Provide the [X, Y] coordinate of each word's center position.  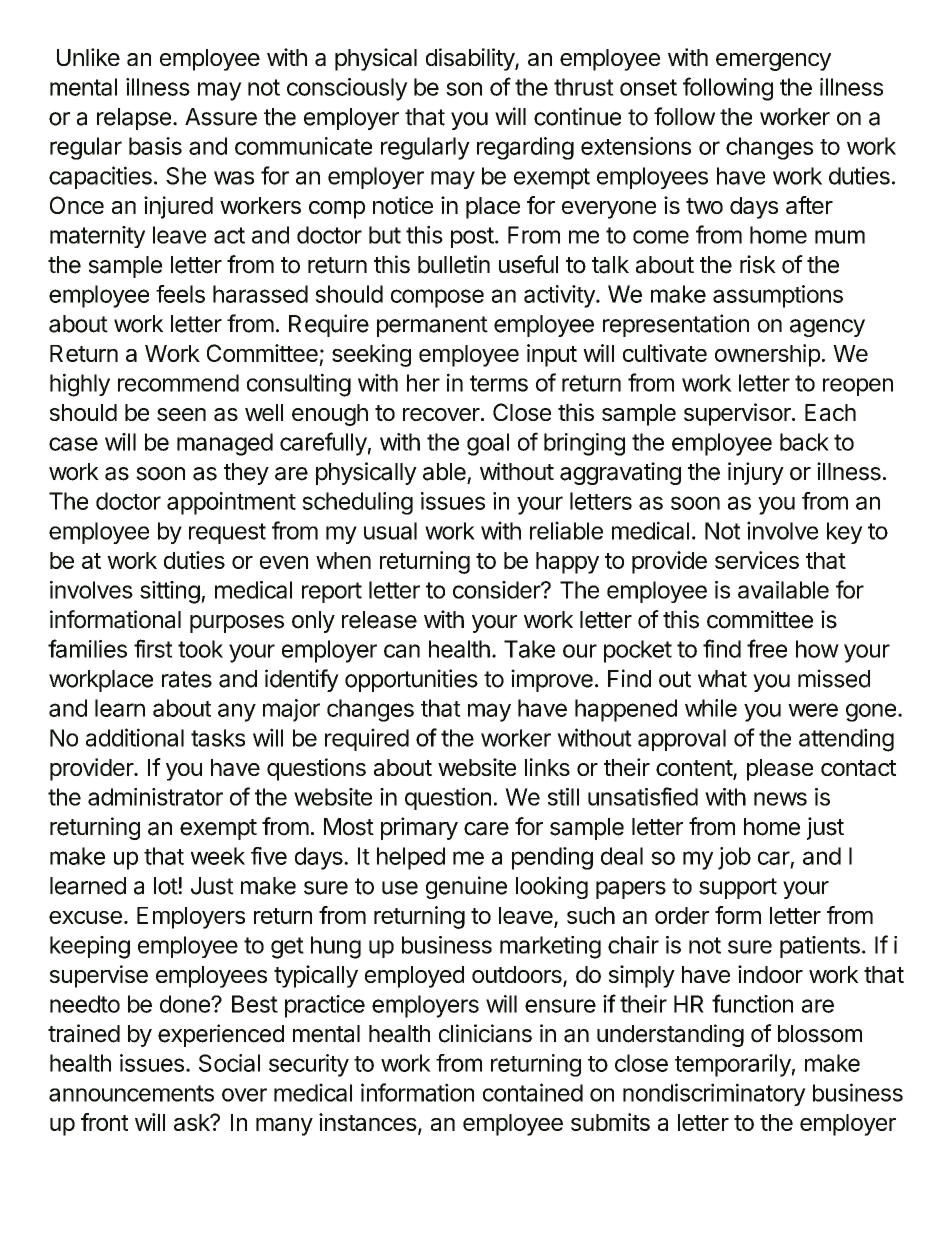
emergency [773, 62]
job [734, 858]
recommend [178, 383]
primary [419, 828]
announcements [131, 1093]
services [757, 560]
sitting [170, 592]
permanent [432, 326]
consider [497, 590]
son [464, 89]
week [218, 856]
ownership [767, 355]
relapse [134, 119]
